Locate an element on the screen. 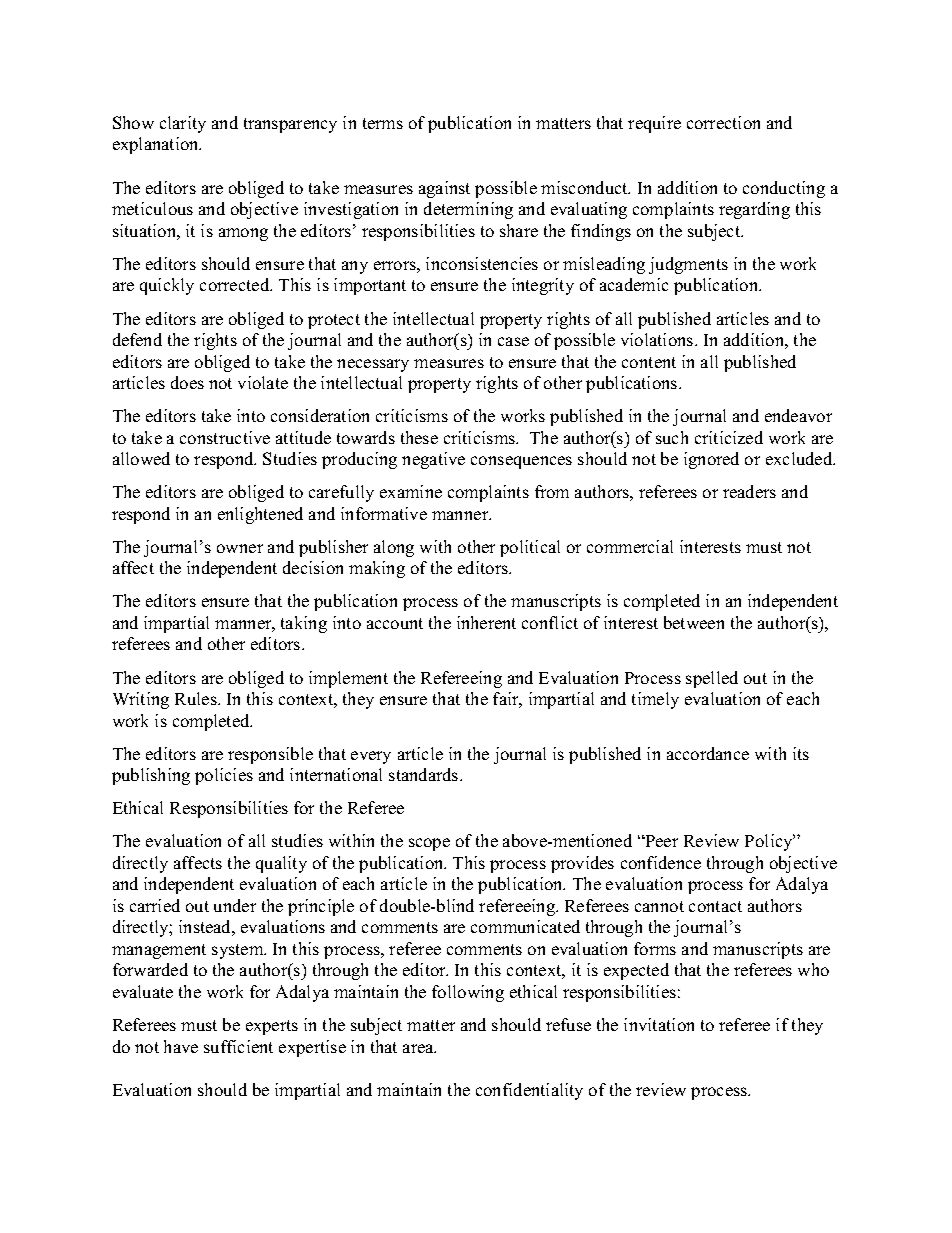 This screenshot has height=1233, width=952. sufficient is located at coordinates (238, 1046).
